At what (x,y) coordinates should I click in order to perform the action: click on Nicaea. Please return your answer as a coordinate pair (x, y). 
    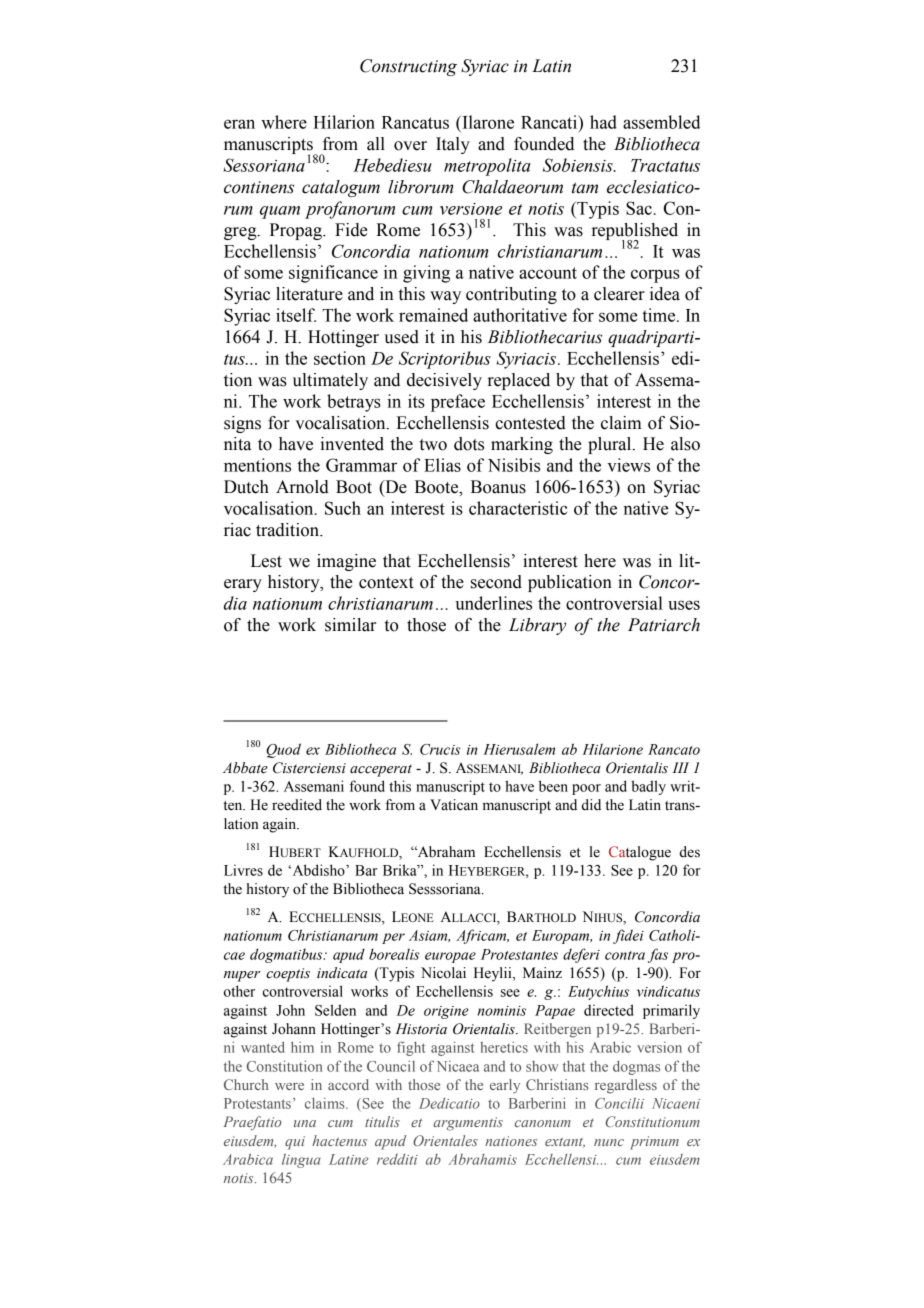
    Looking at the image, I should click on (458, 1066).
